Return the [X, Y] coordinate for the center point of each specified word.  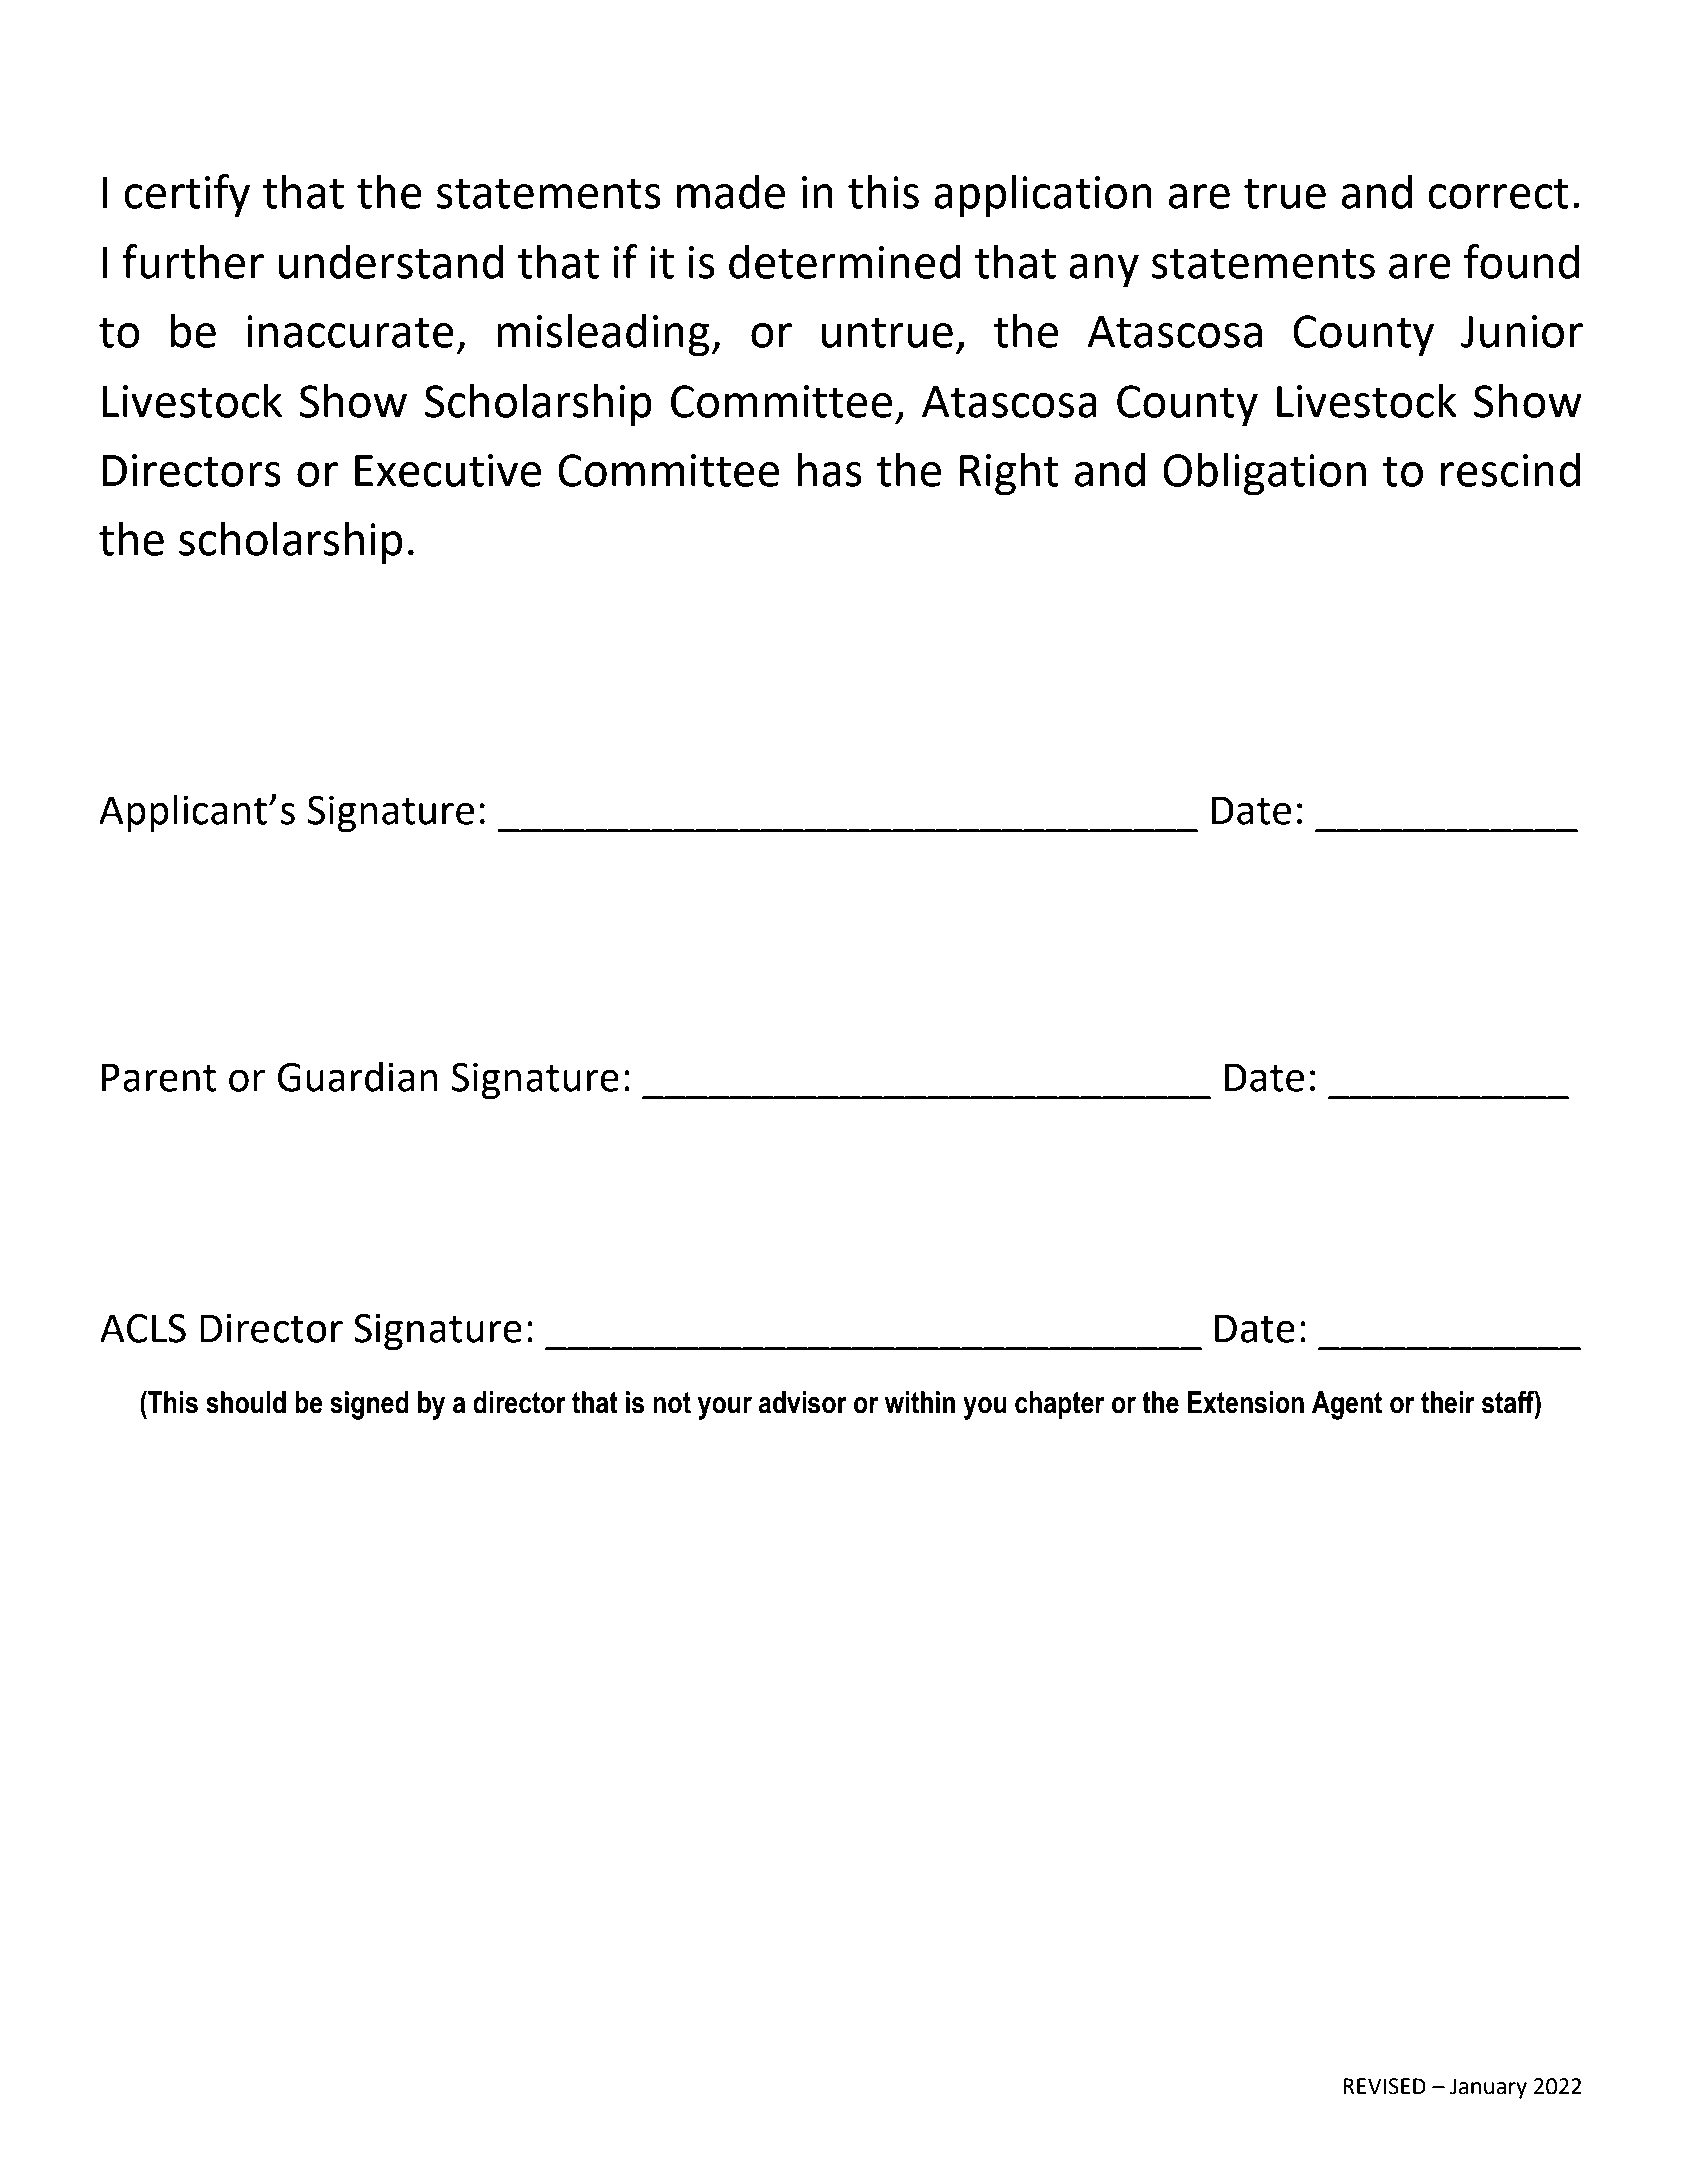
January [1488, 2088]
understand [390, 261]
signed [369, 1405]
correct [1498, 193]
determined [844, 261]
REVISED [1384, 2086]
